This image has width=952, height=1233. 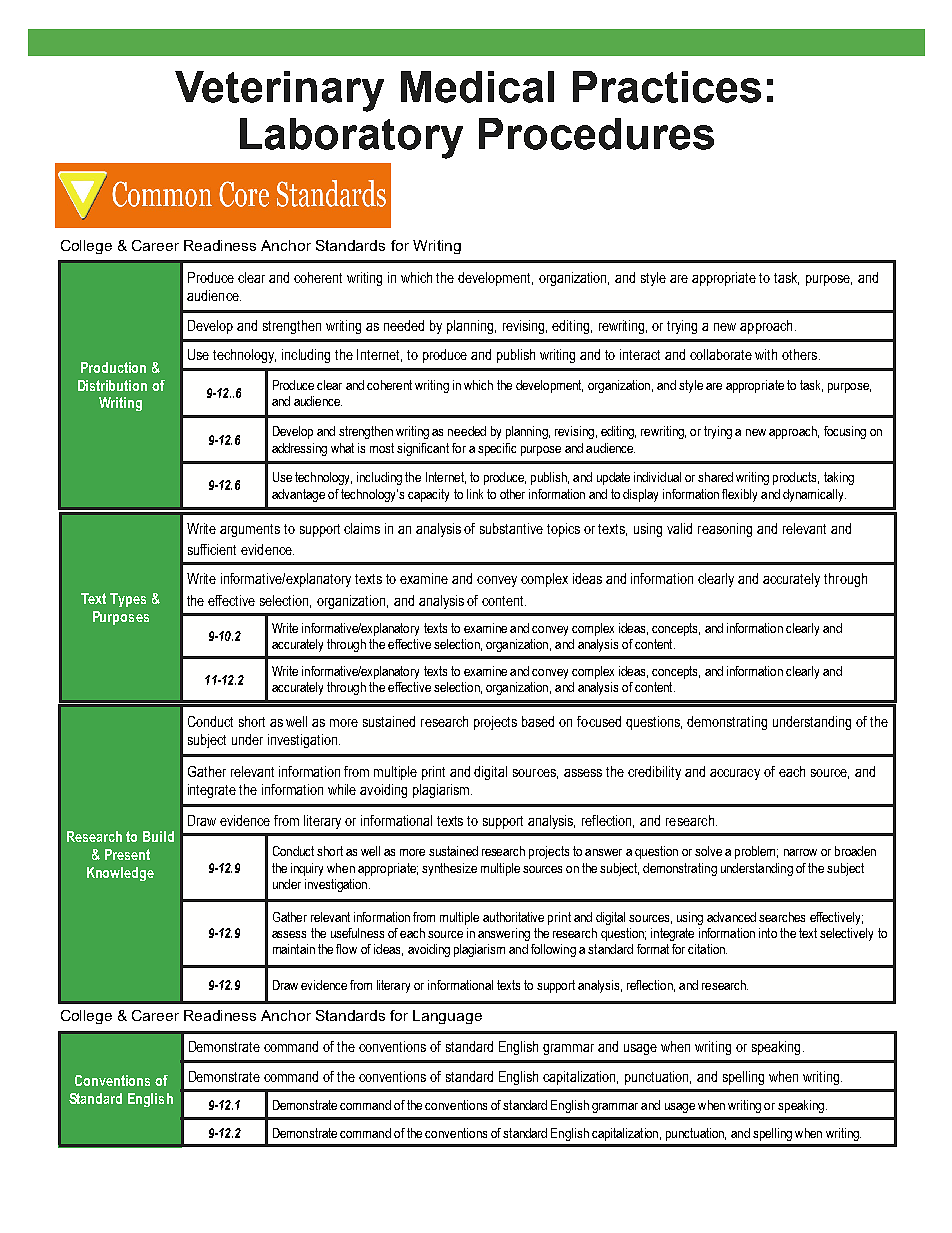 What do you see at coordinates (707, 949) in the image?
I see `citation` at bounding box center [707, 949].
